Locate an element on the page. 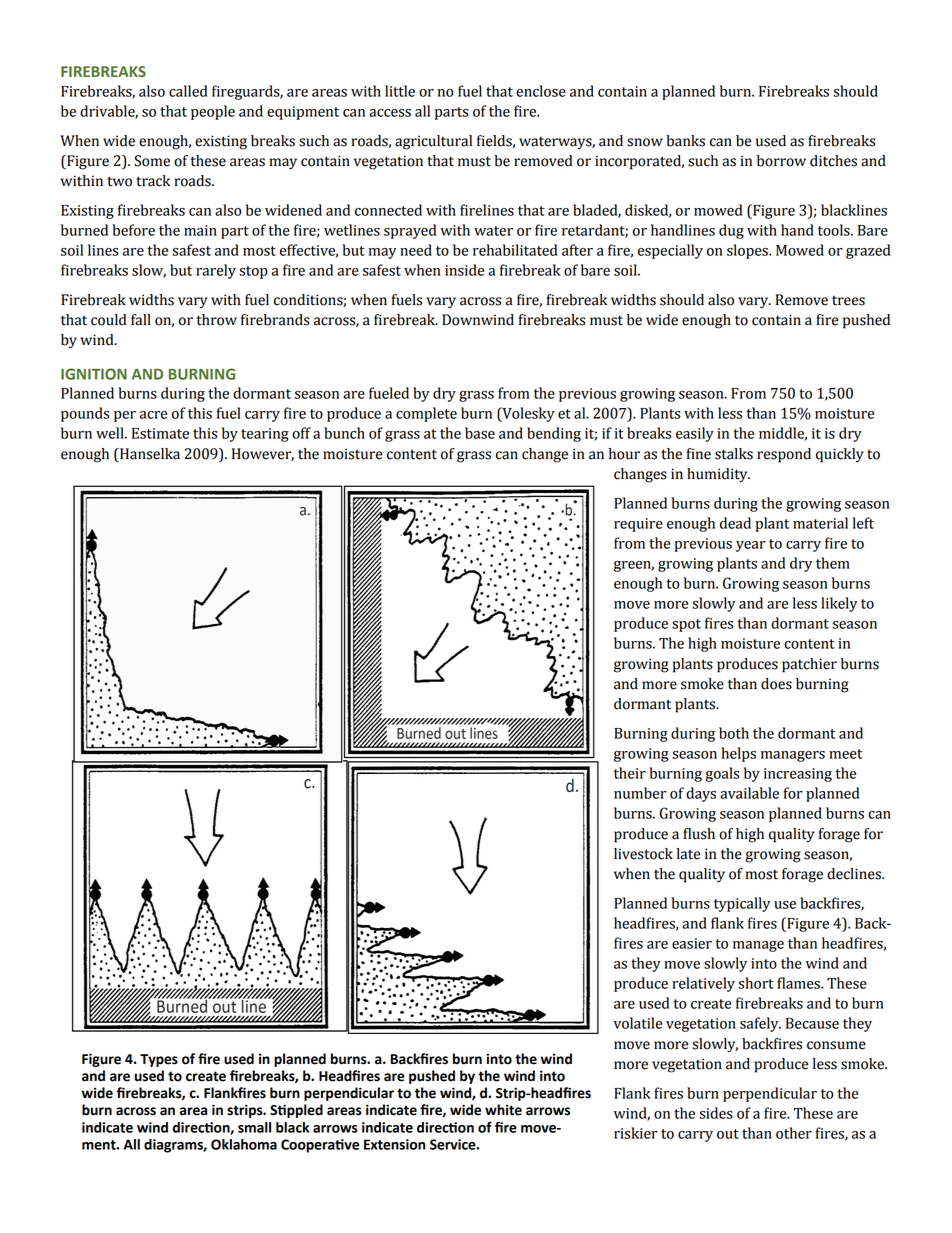 The width and height of the page is (952, 1233). Estimate is located at coordinates (160, 433).
